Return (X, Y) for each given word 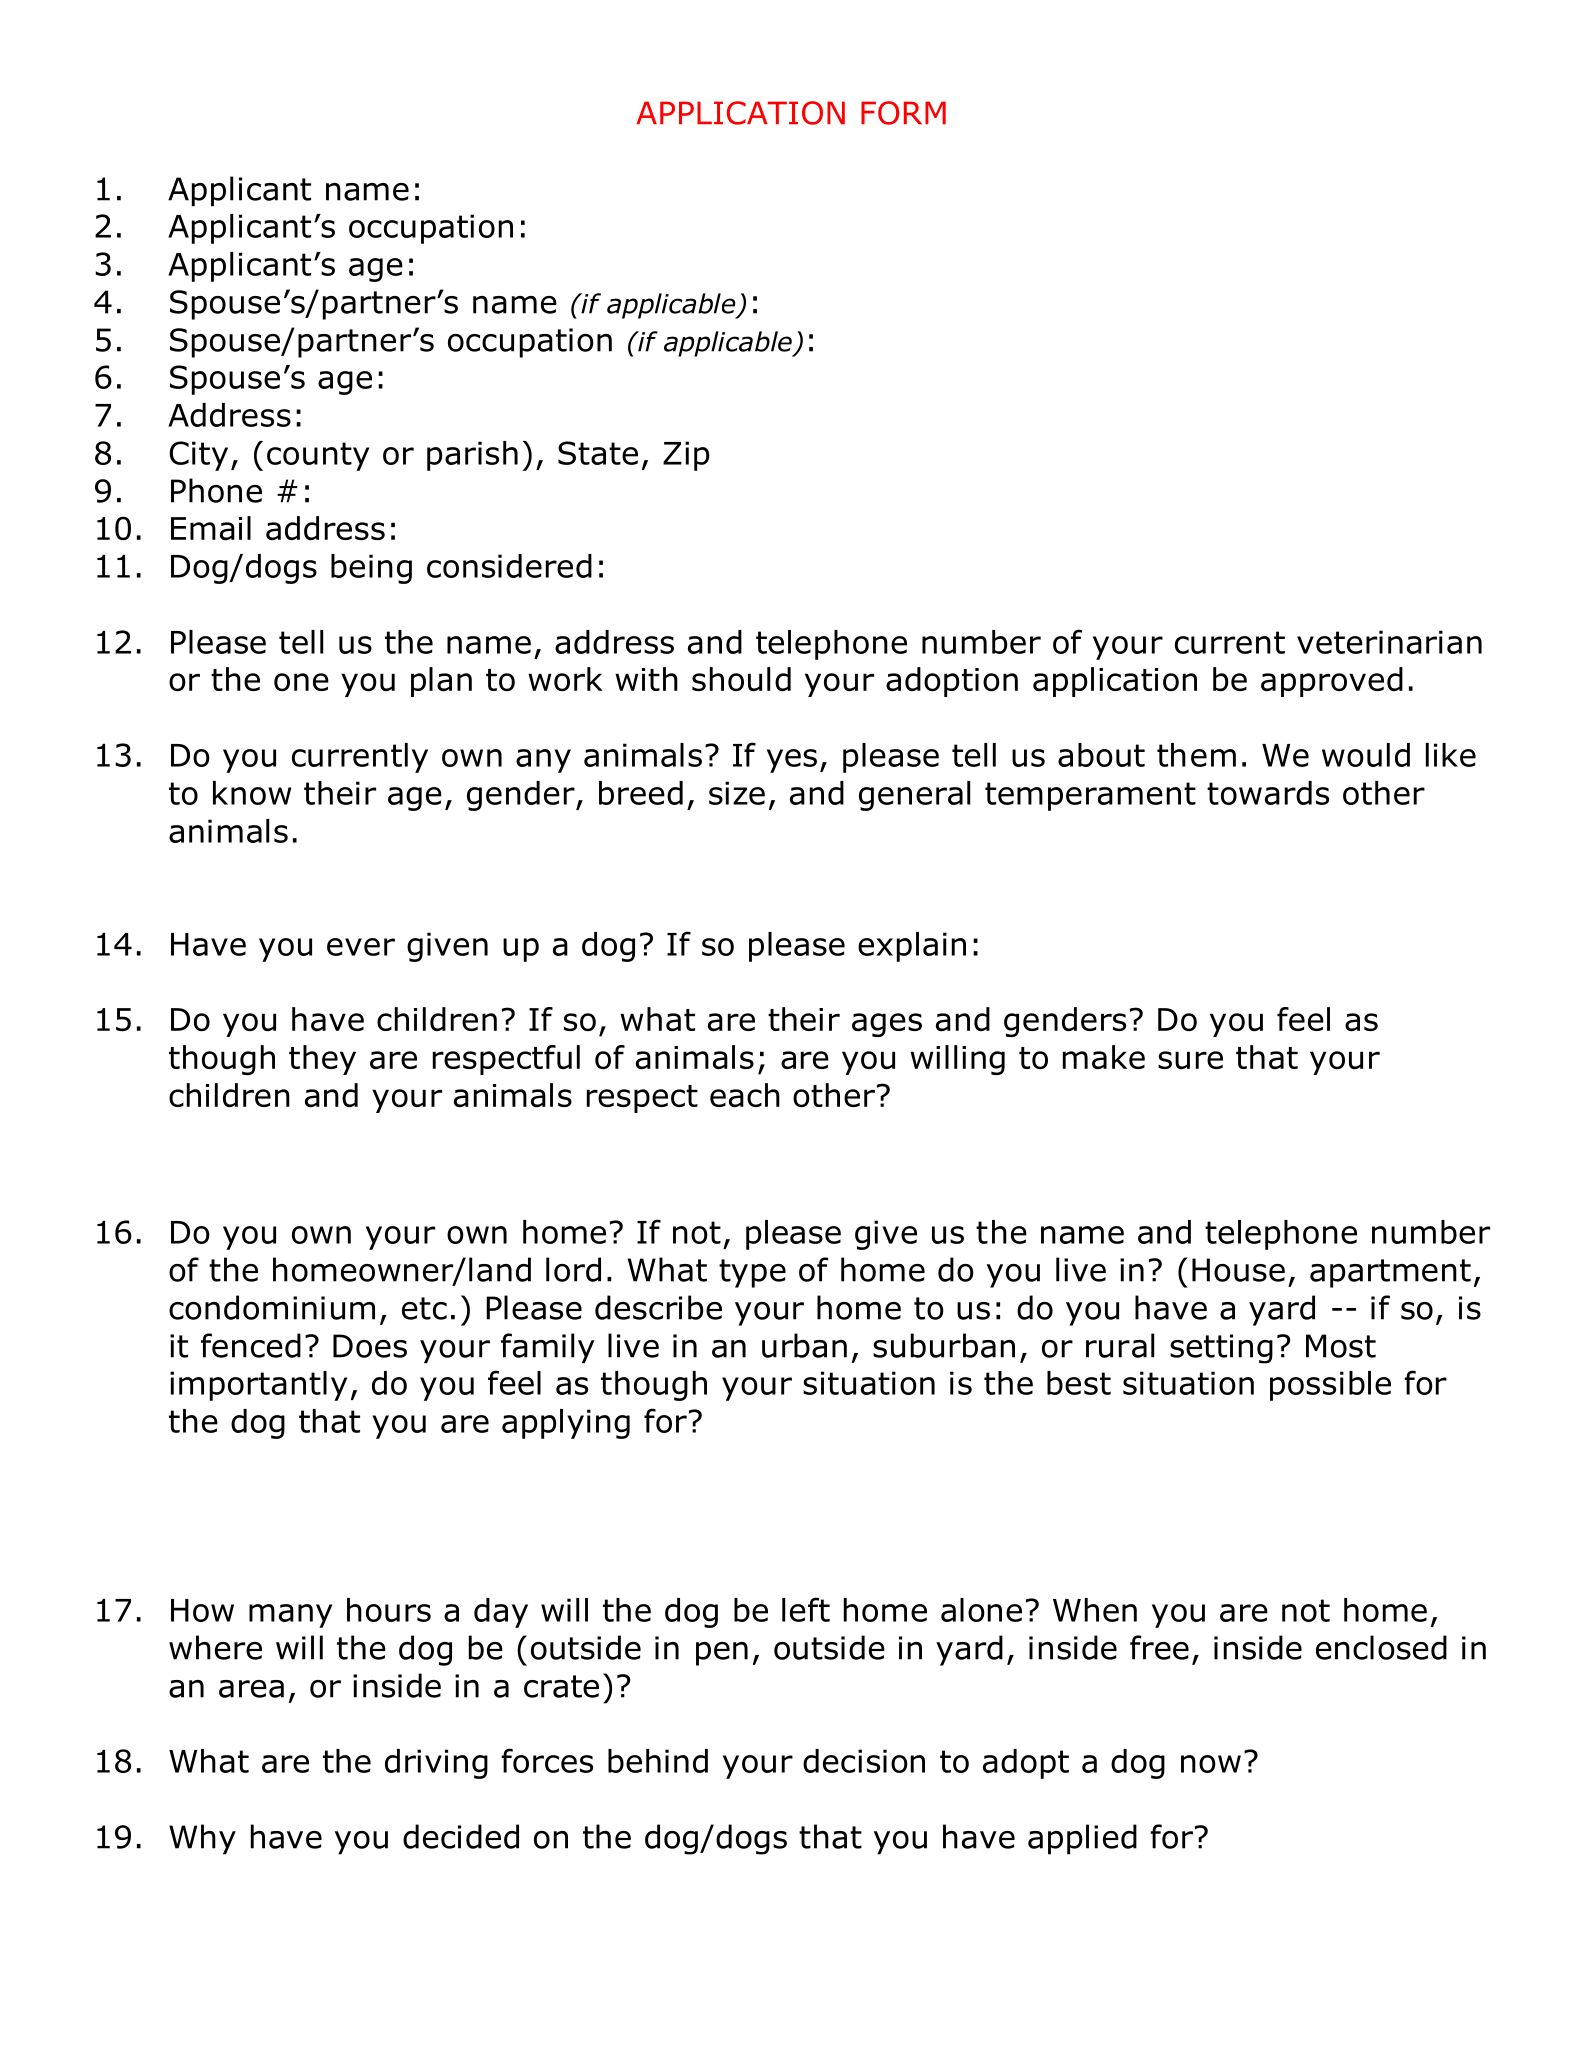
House (1238, 1270)
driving (436, 1764)
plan (441, 682)
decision (864, 1761)
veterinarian (1389, 642)
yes (792, 761)
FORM (903, 113)
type (752, 1273)
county (318, 456)
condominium (272, 1307)
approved (1332, 682)
